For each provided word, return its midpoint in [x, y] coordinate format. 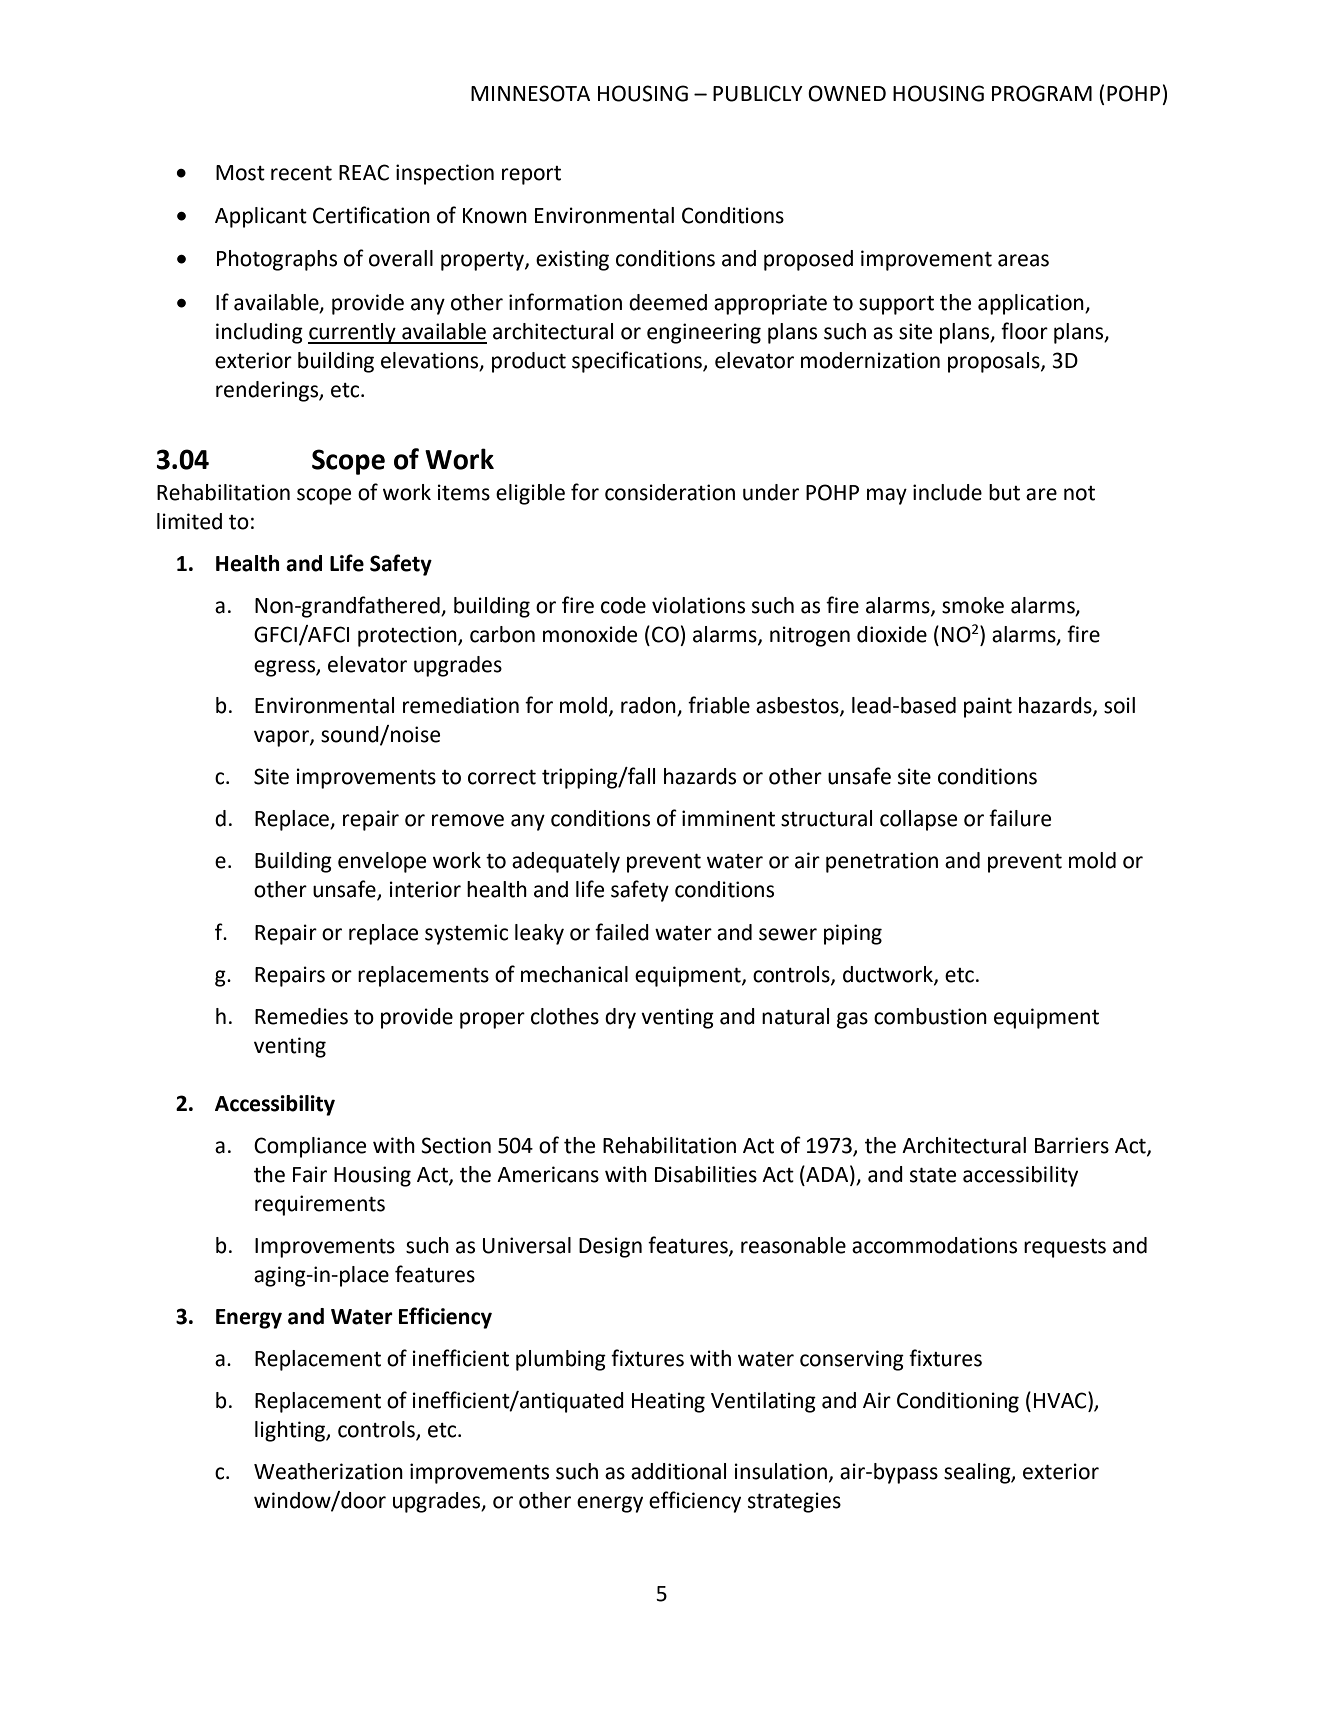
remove [468, 820]
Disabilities [706, 1174]
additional [678, 1471]
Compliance [310, 1147]
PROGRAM [1042, 93]
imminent [728, 818]
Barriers [1072, 1145]
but [1004, 492]
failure [1020, 818]
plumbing [561, 1360]
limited [189, 521]
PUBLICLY [758, 93]
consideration [670, 492]
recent [301, 173]
